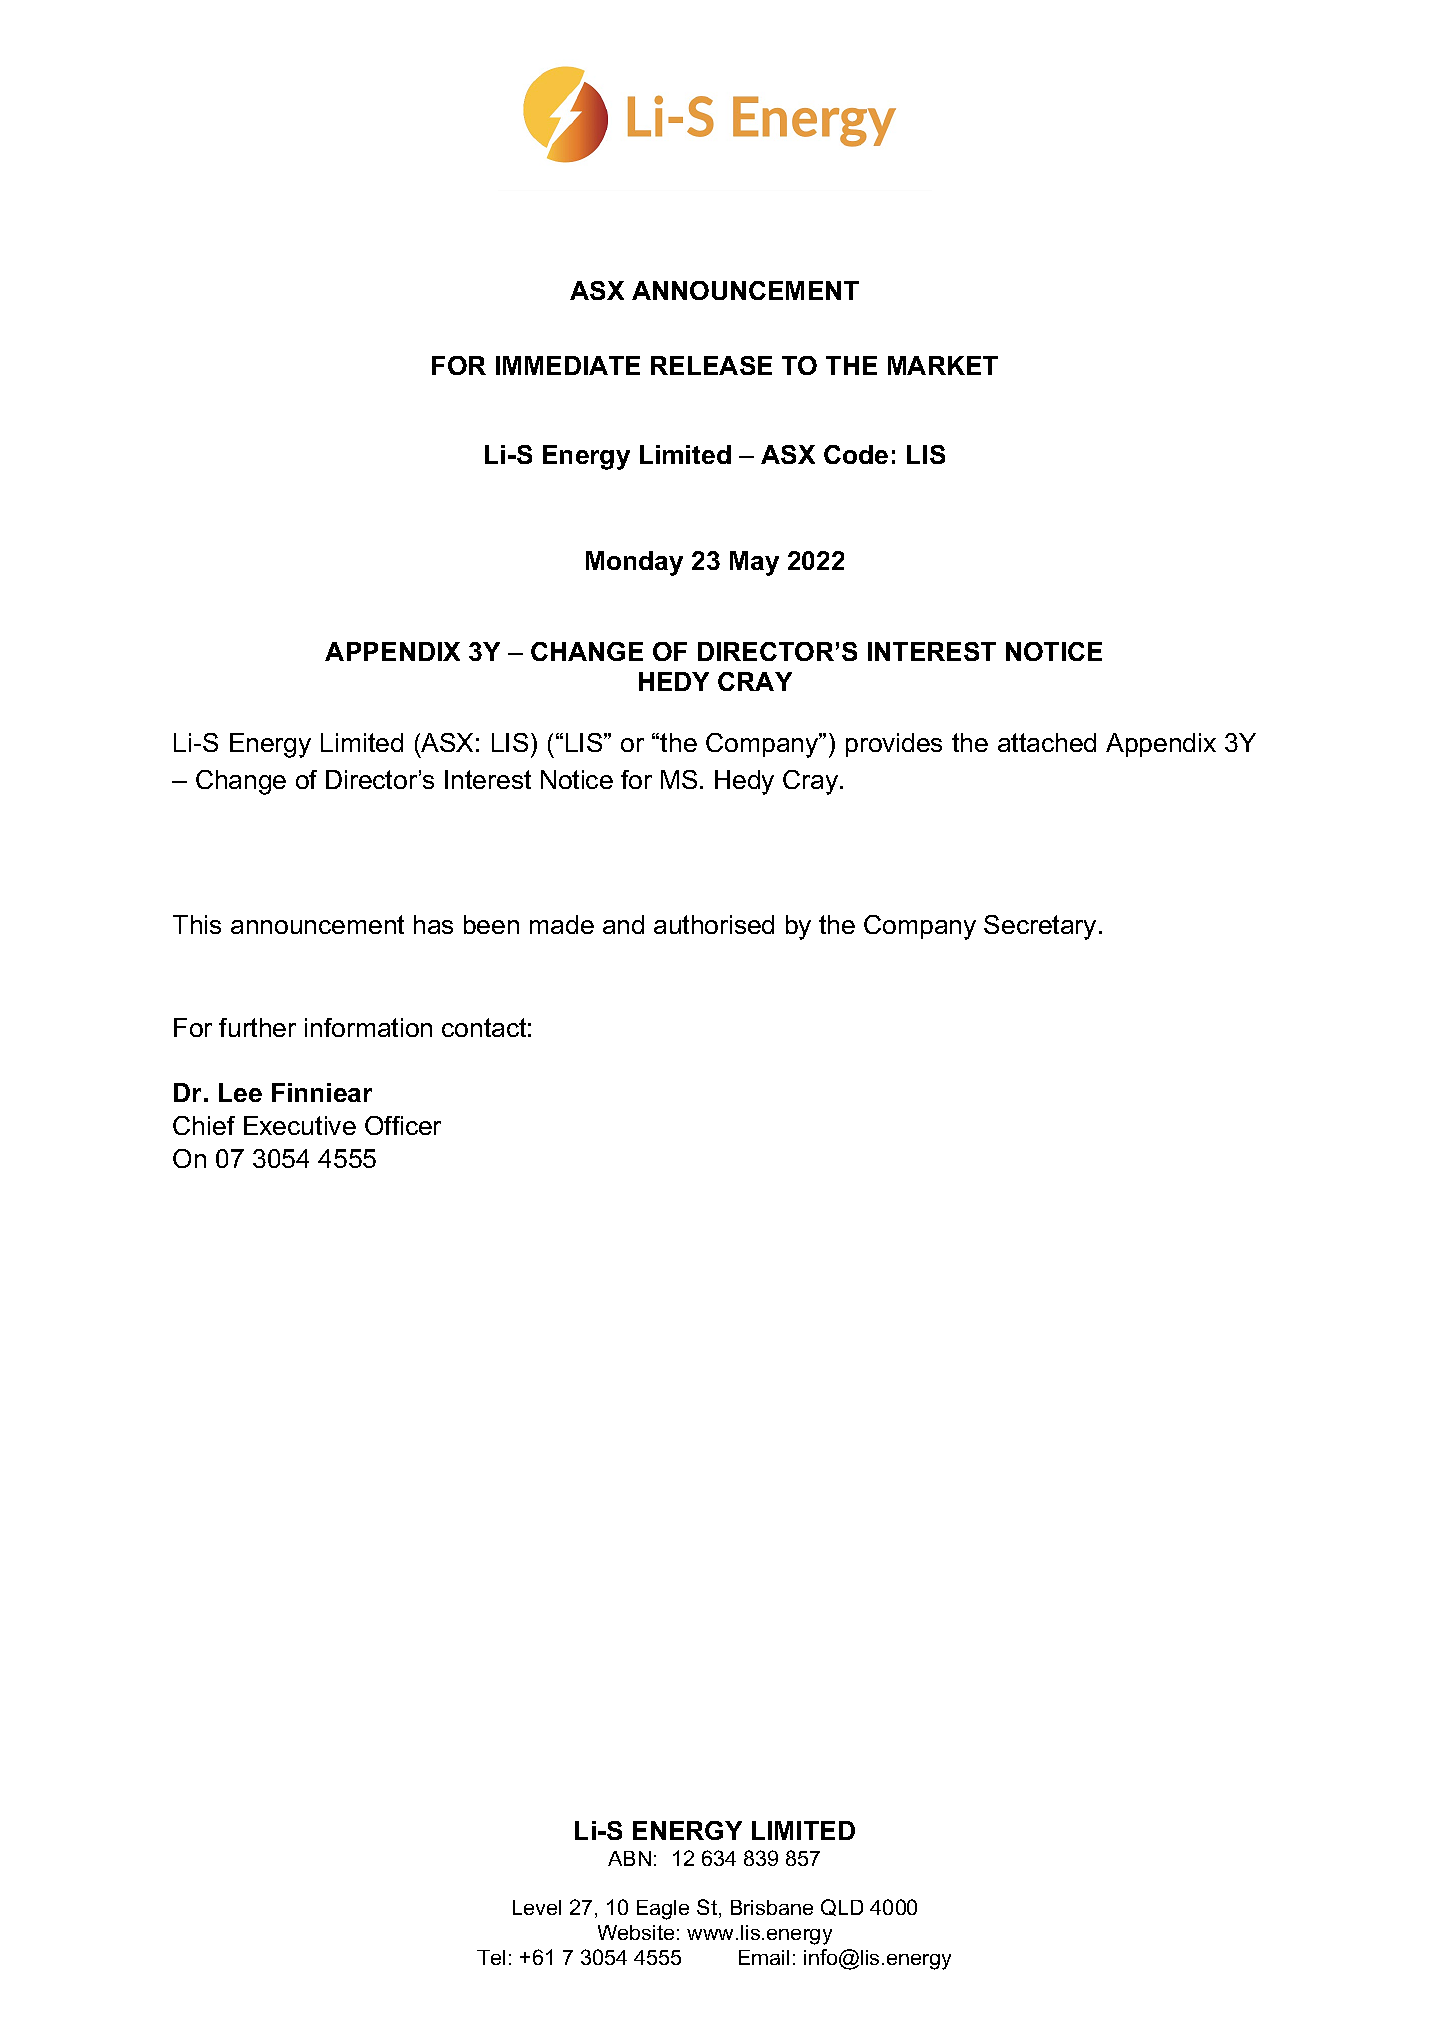 This screenshot has height=2022, width=1430. I want to click on IMMEDIATE, so click(568, 365).
